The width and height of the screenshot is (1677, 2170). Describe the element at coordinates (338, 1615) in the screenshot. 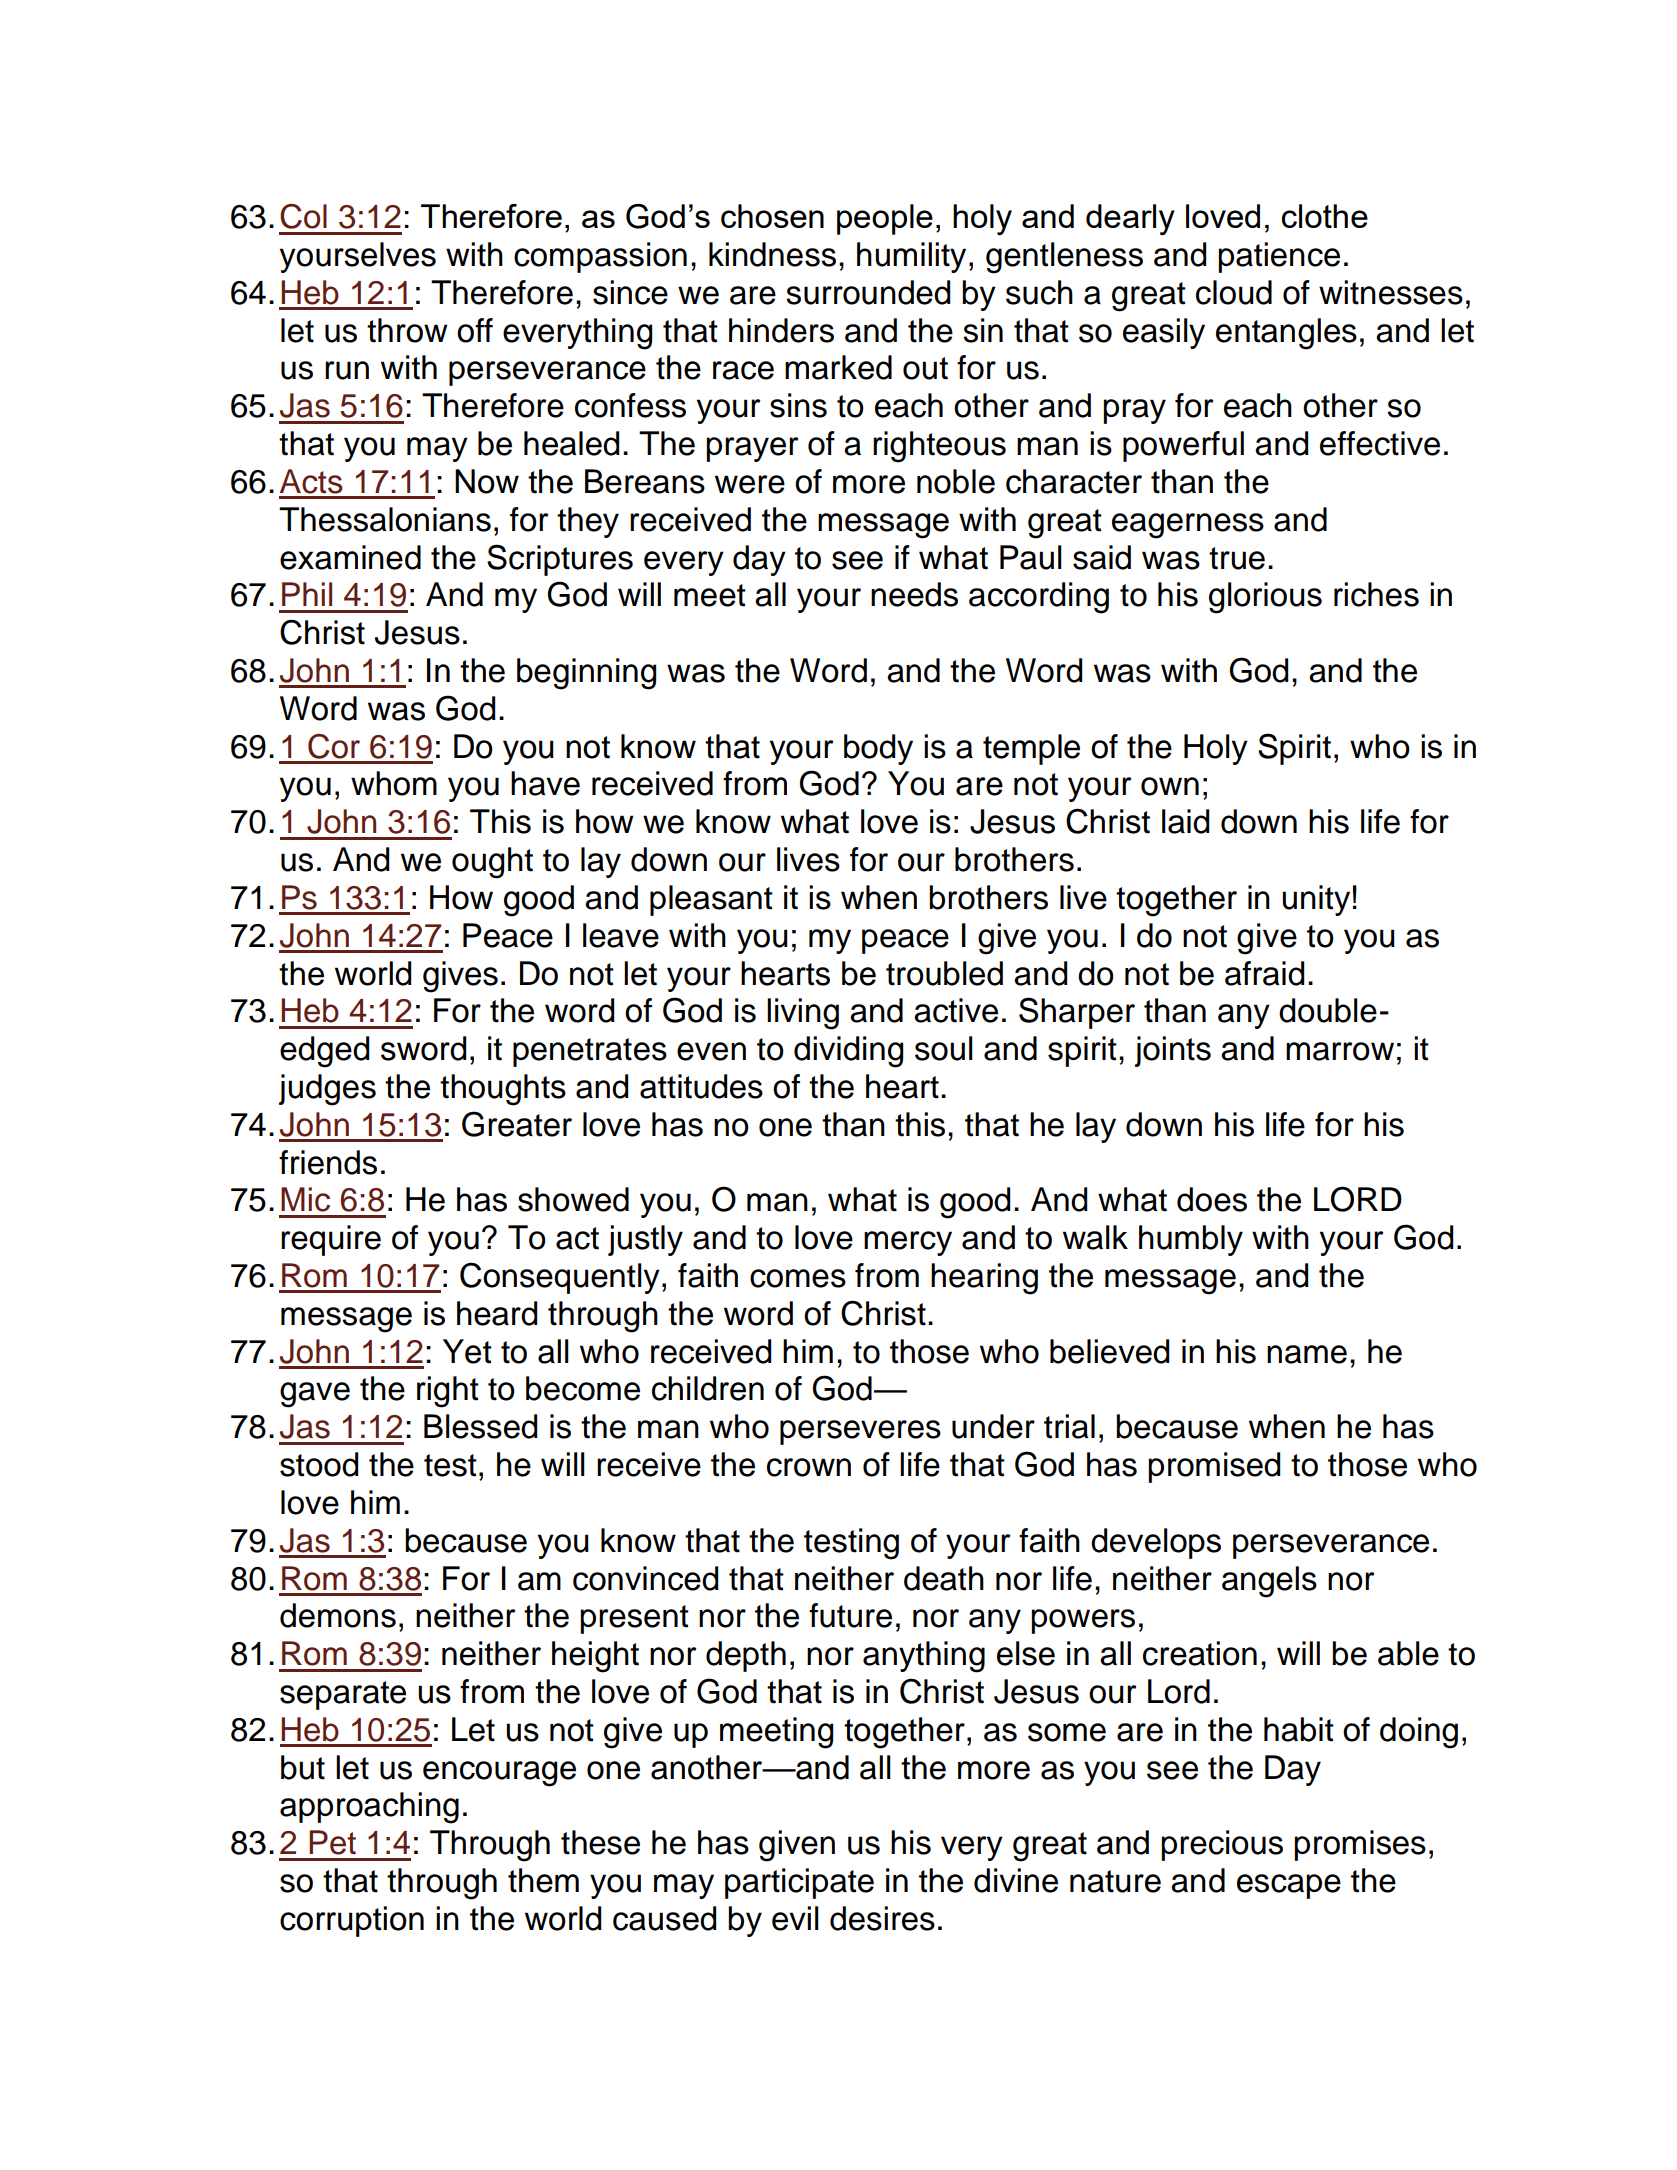

I see `demons` at that location.
